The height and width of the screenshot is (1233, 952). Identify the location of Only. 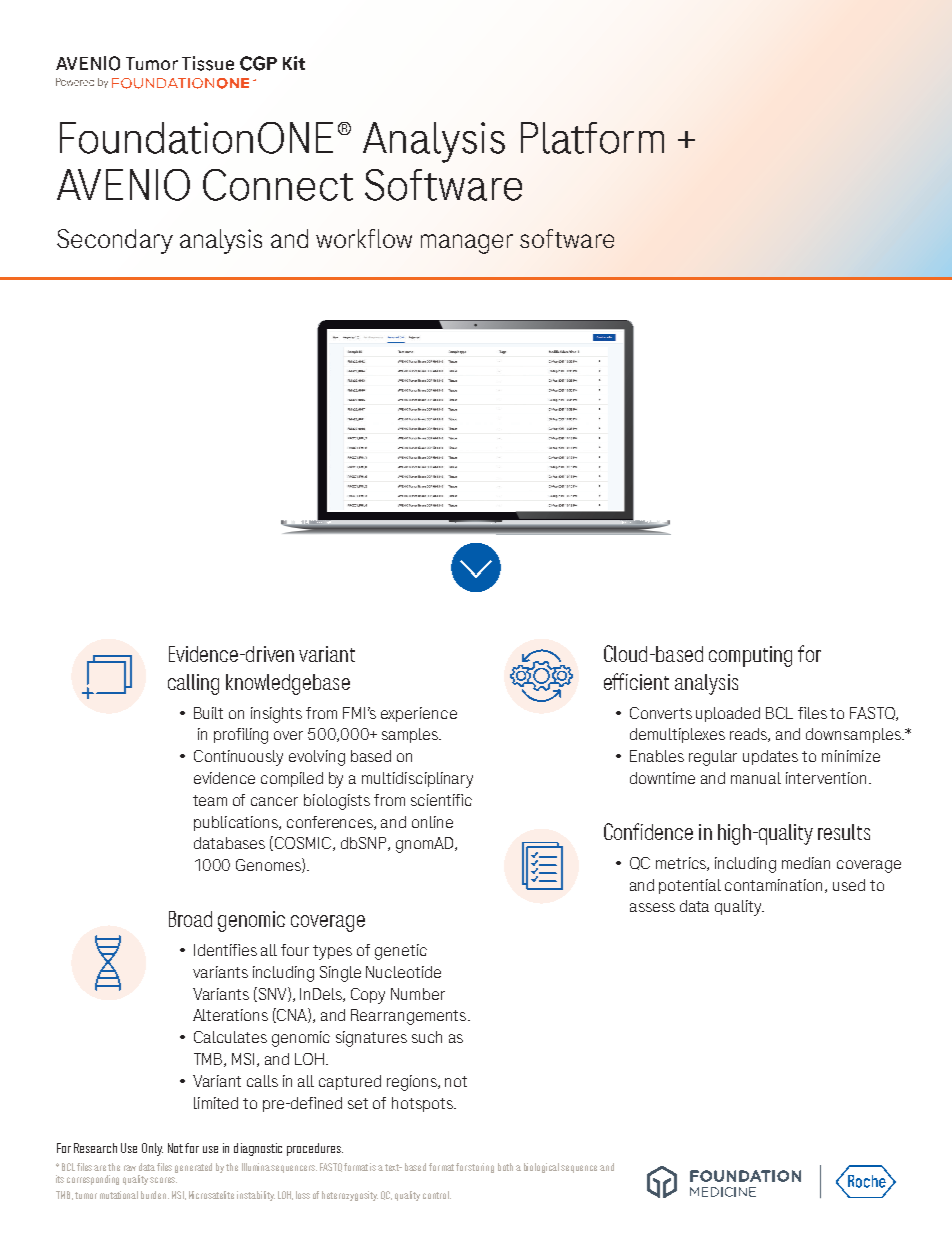
(152, 1149).
